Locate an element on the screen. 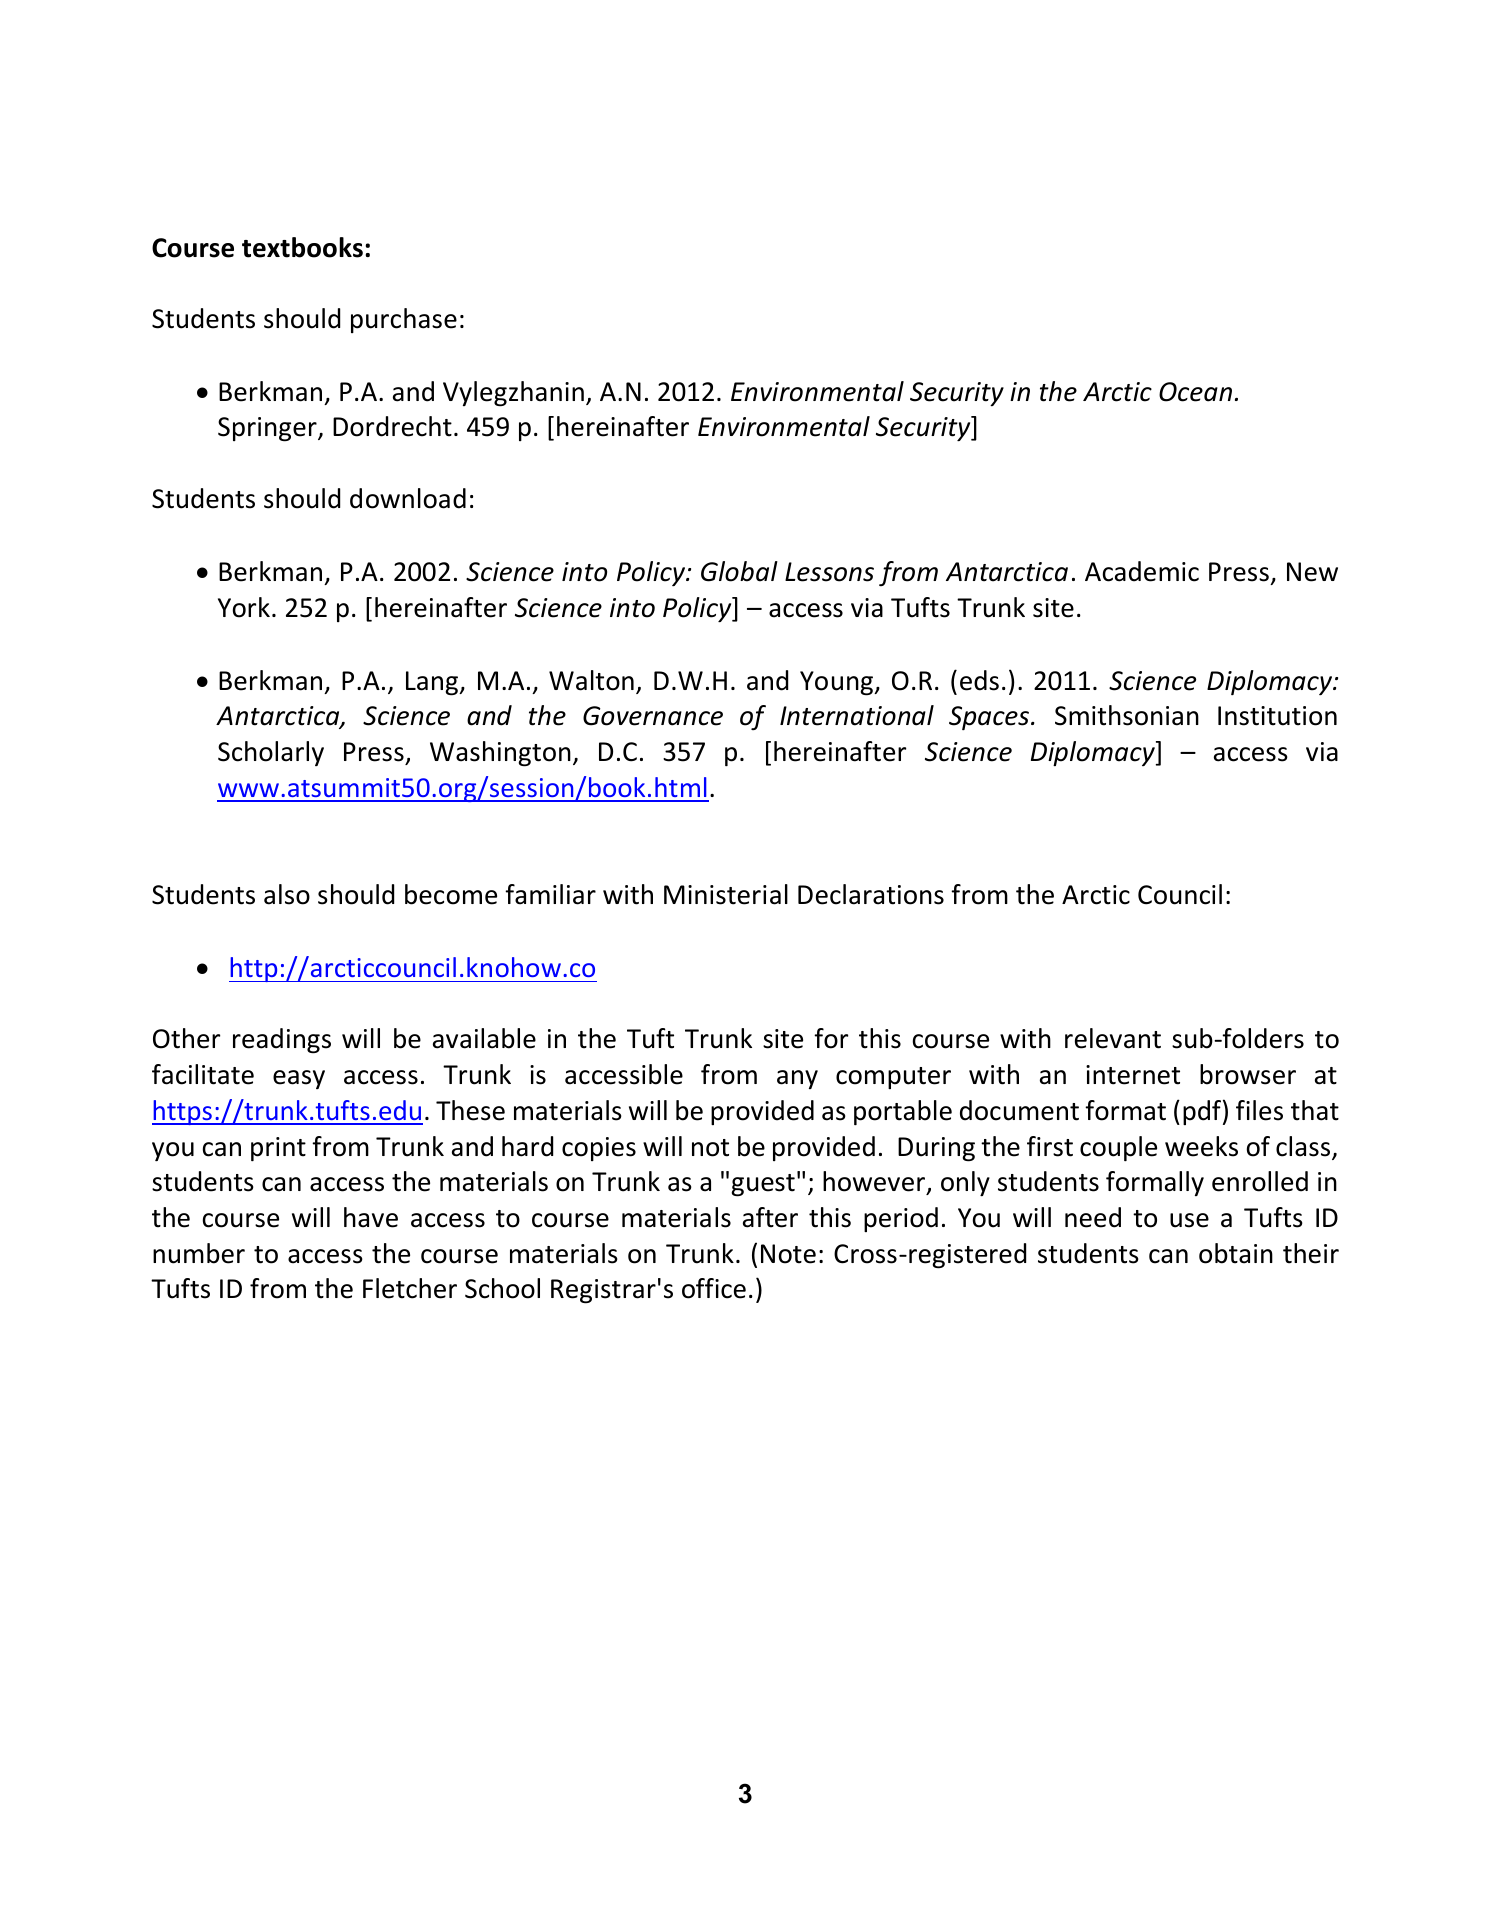 This screenshot has height=1930, width=1491. purchase is located at coordinates (404, 320).
